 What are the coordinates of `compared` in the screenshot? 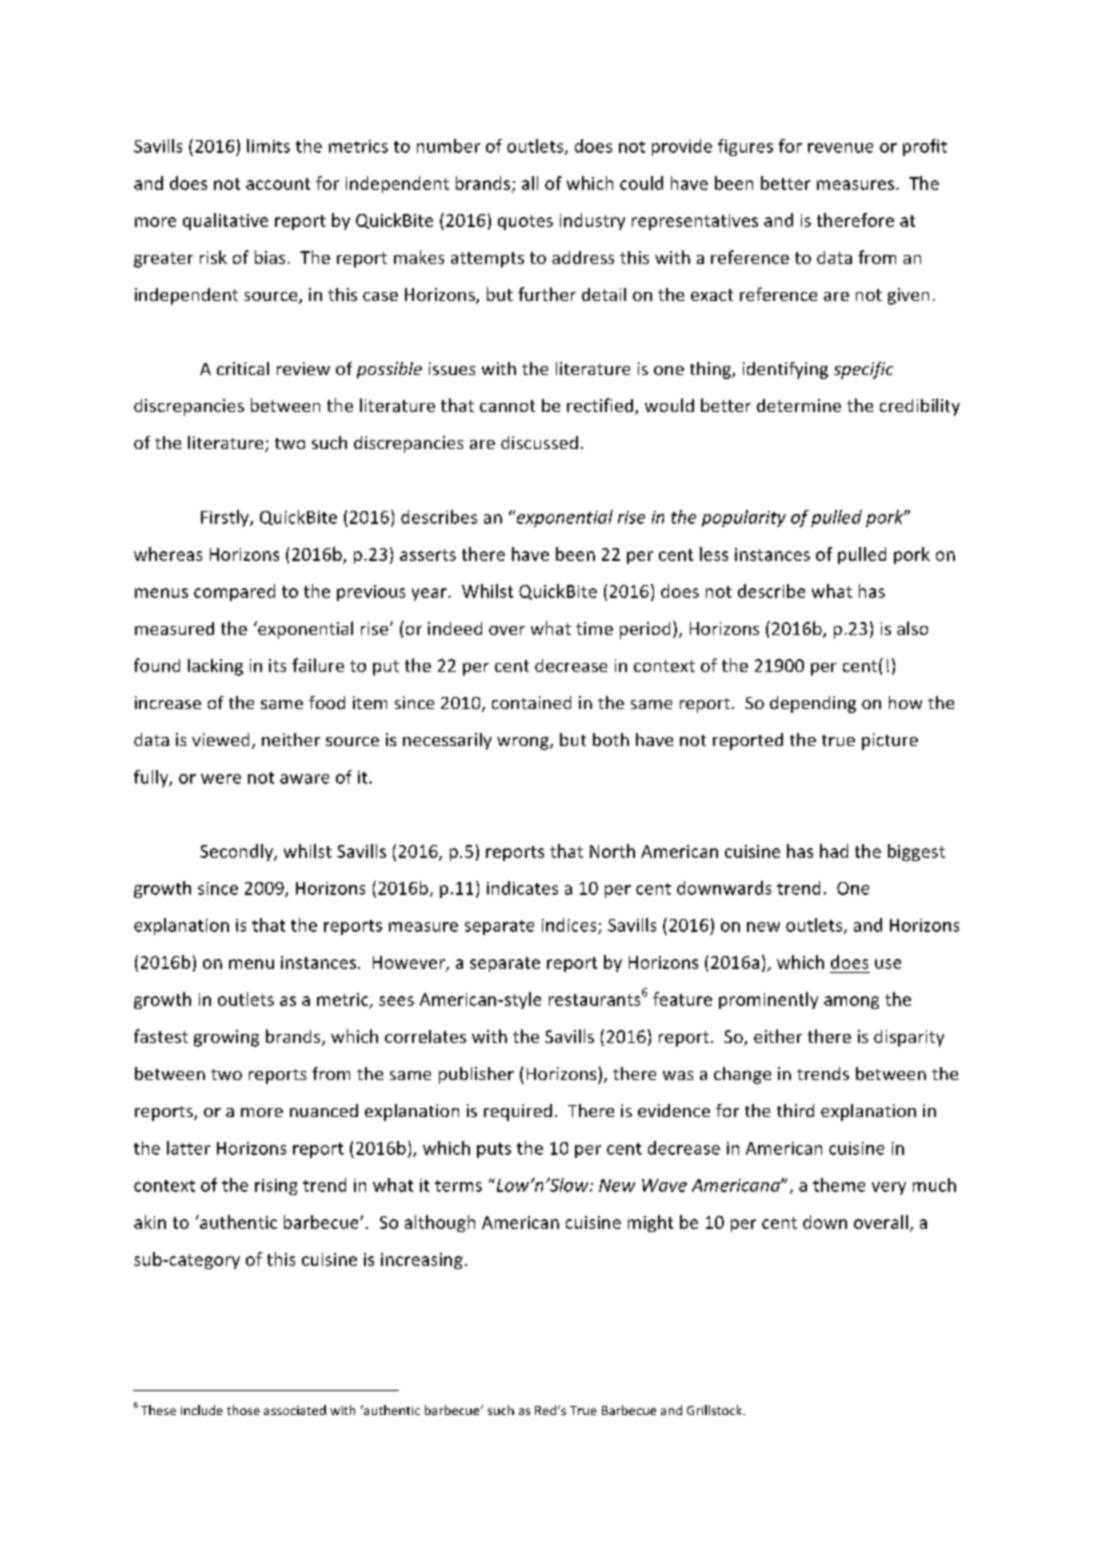 It's located at (234, 592).
